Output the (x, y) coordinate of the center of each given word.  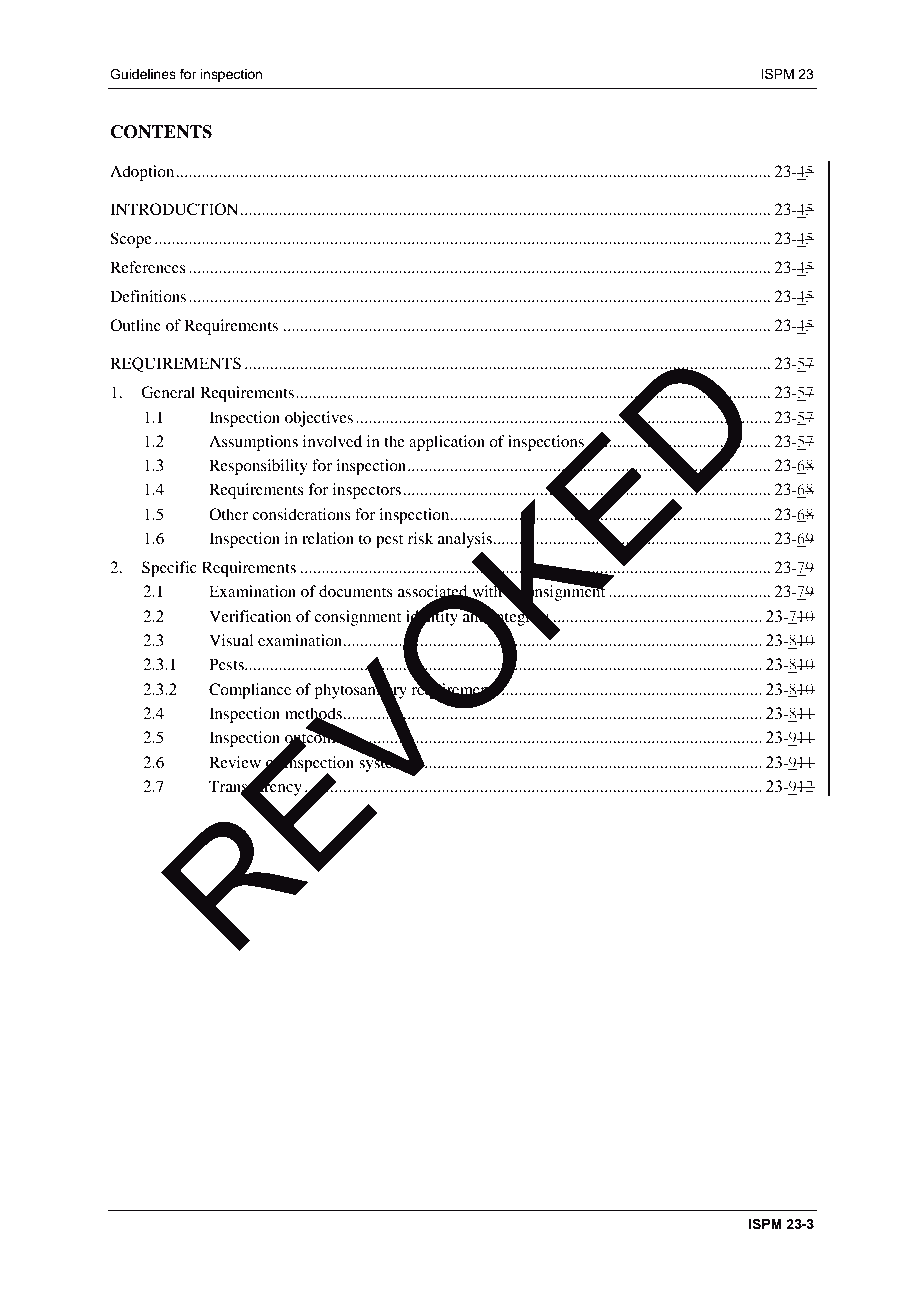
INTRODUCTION (174, 209)
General (168, 392)
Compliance (250, 691)
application (447, 443)
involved (332, 441)
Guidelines (143, 74)
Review (235, 762)
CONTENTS (161, 132)
